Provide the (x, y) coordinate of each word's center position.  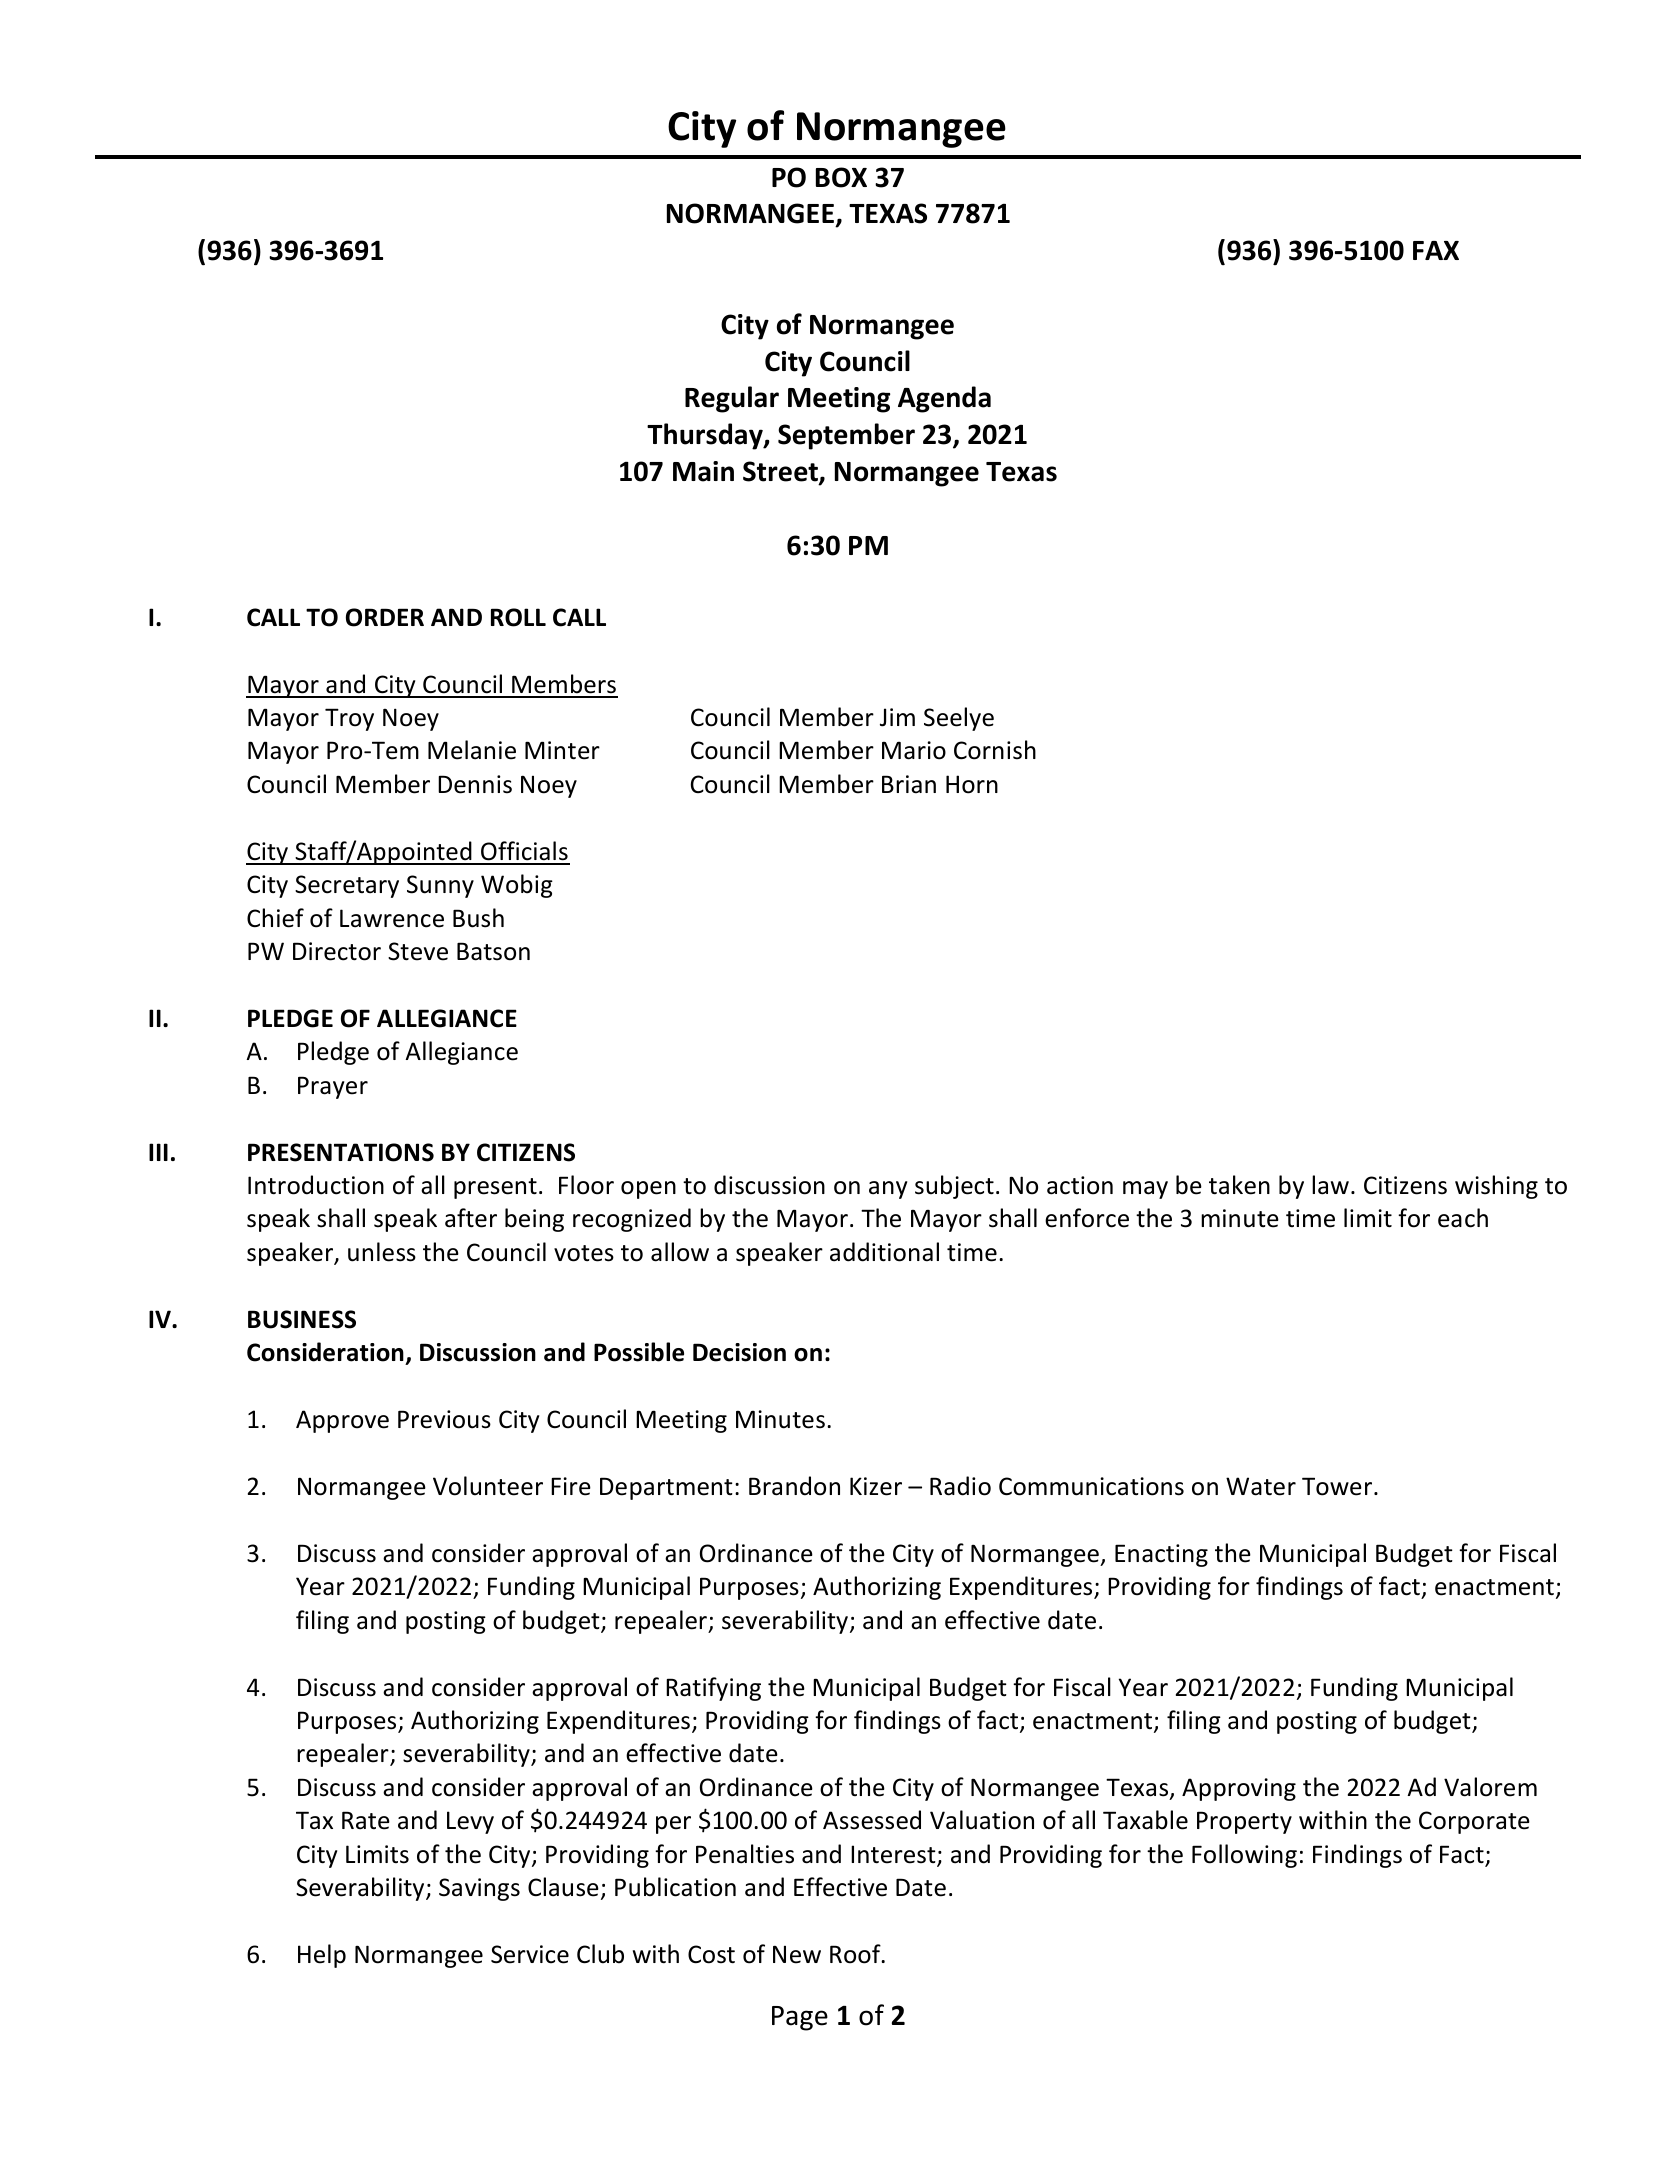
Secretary (347, 886)
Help (322, 1956)
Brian (909, 784)
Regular (732, 399)
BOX (841, 177)
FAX (1436, 250)
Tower (1338, 1486)
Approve (342, 1421)
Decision (739, 1352)
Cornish (995, 750)
